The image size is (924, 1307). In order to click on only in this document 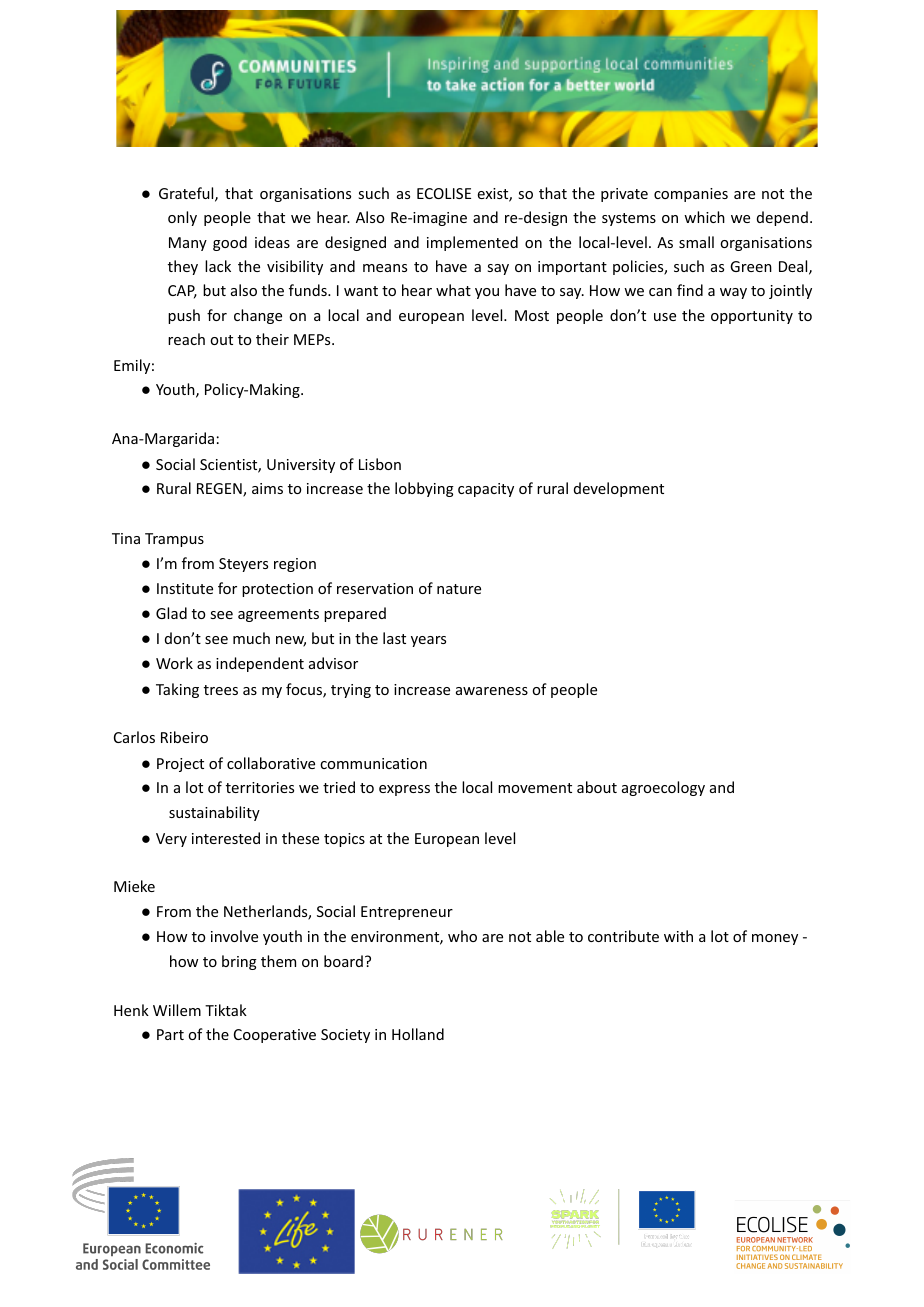, I will do `click(182, 218)`.
